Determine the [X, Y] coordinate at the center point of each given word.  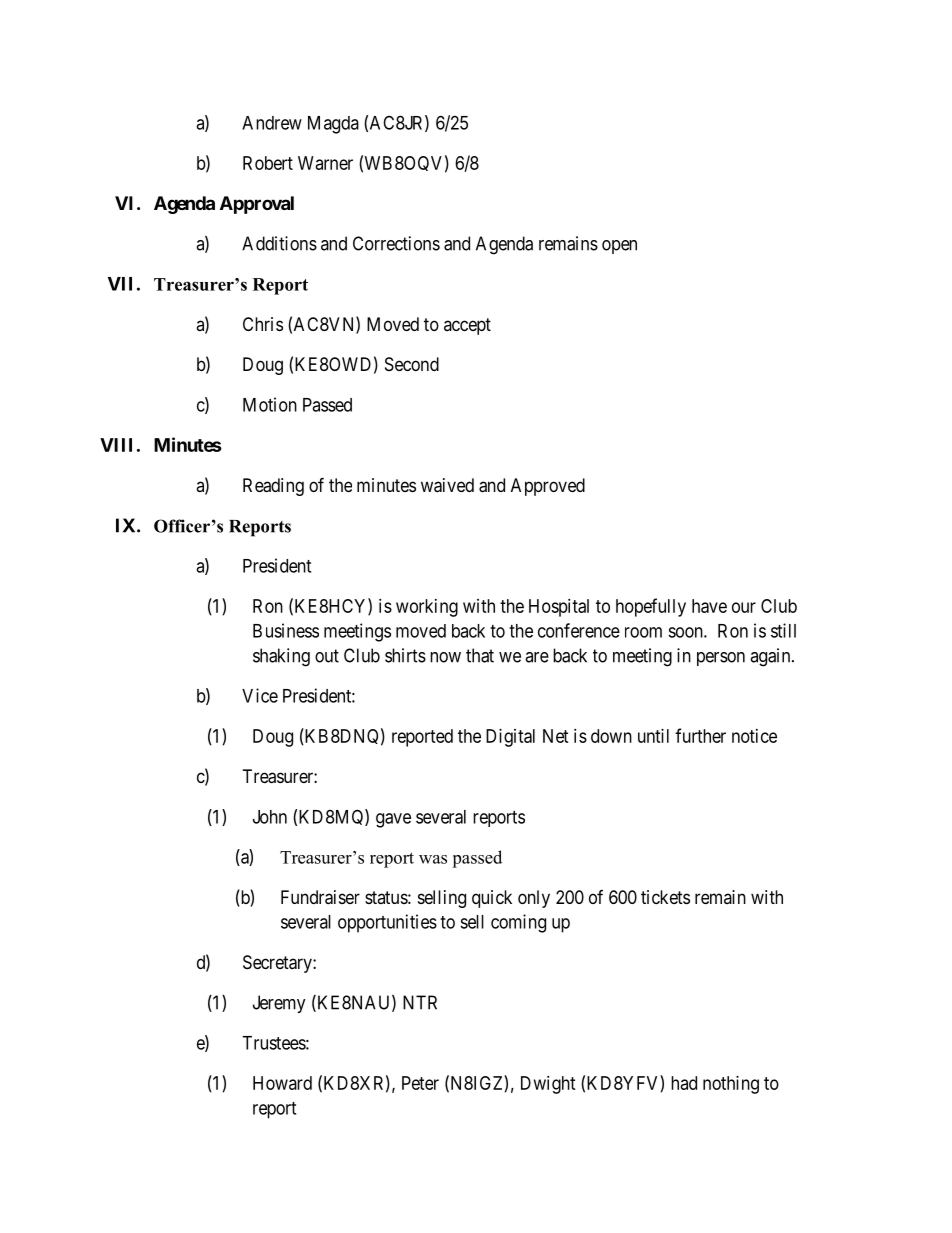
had [684, 1083]
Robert [268, 163]
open [619, 247]
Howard [282, 1083]
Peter [420, 1083]
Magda [333, 125]
